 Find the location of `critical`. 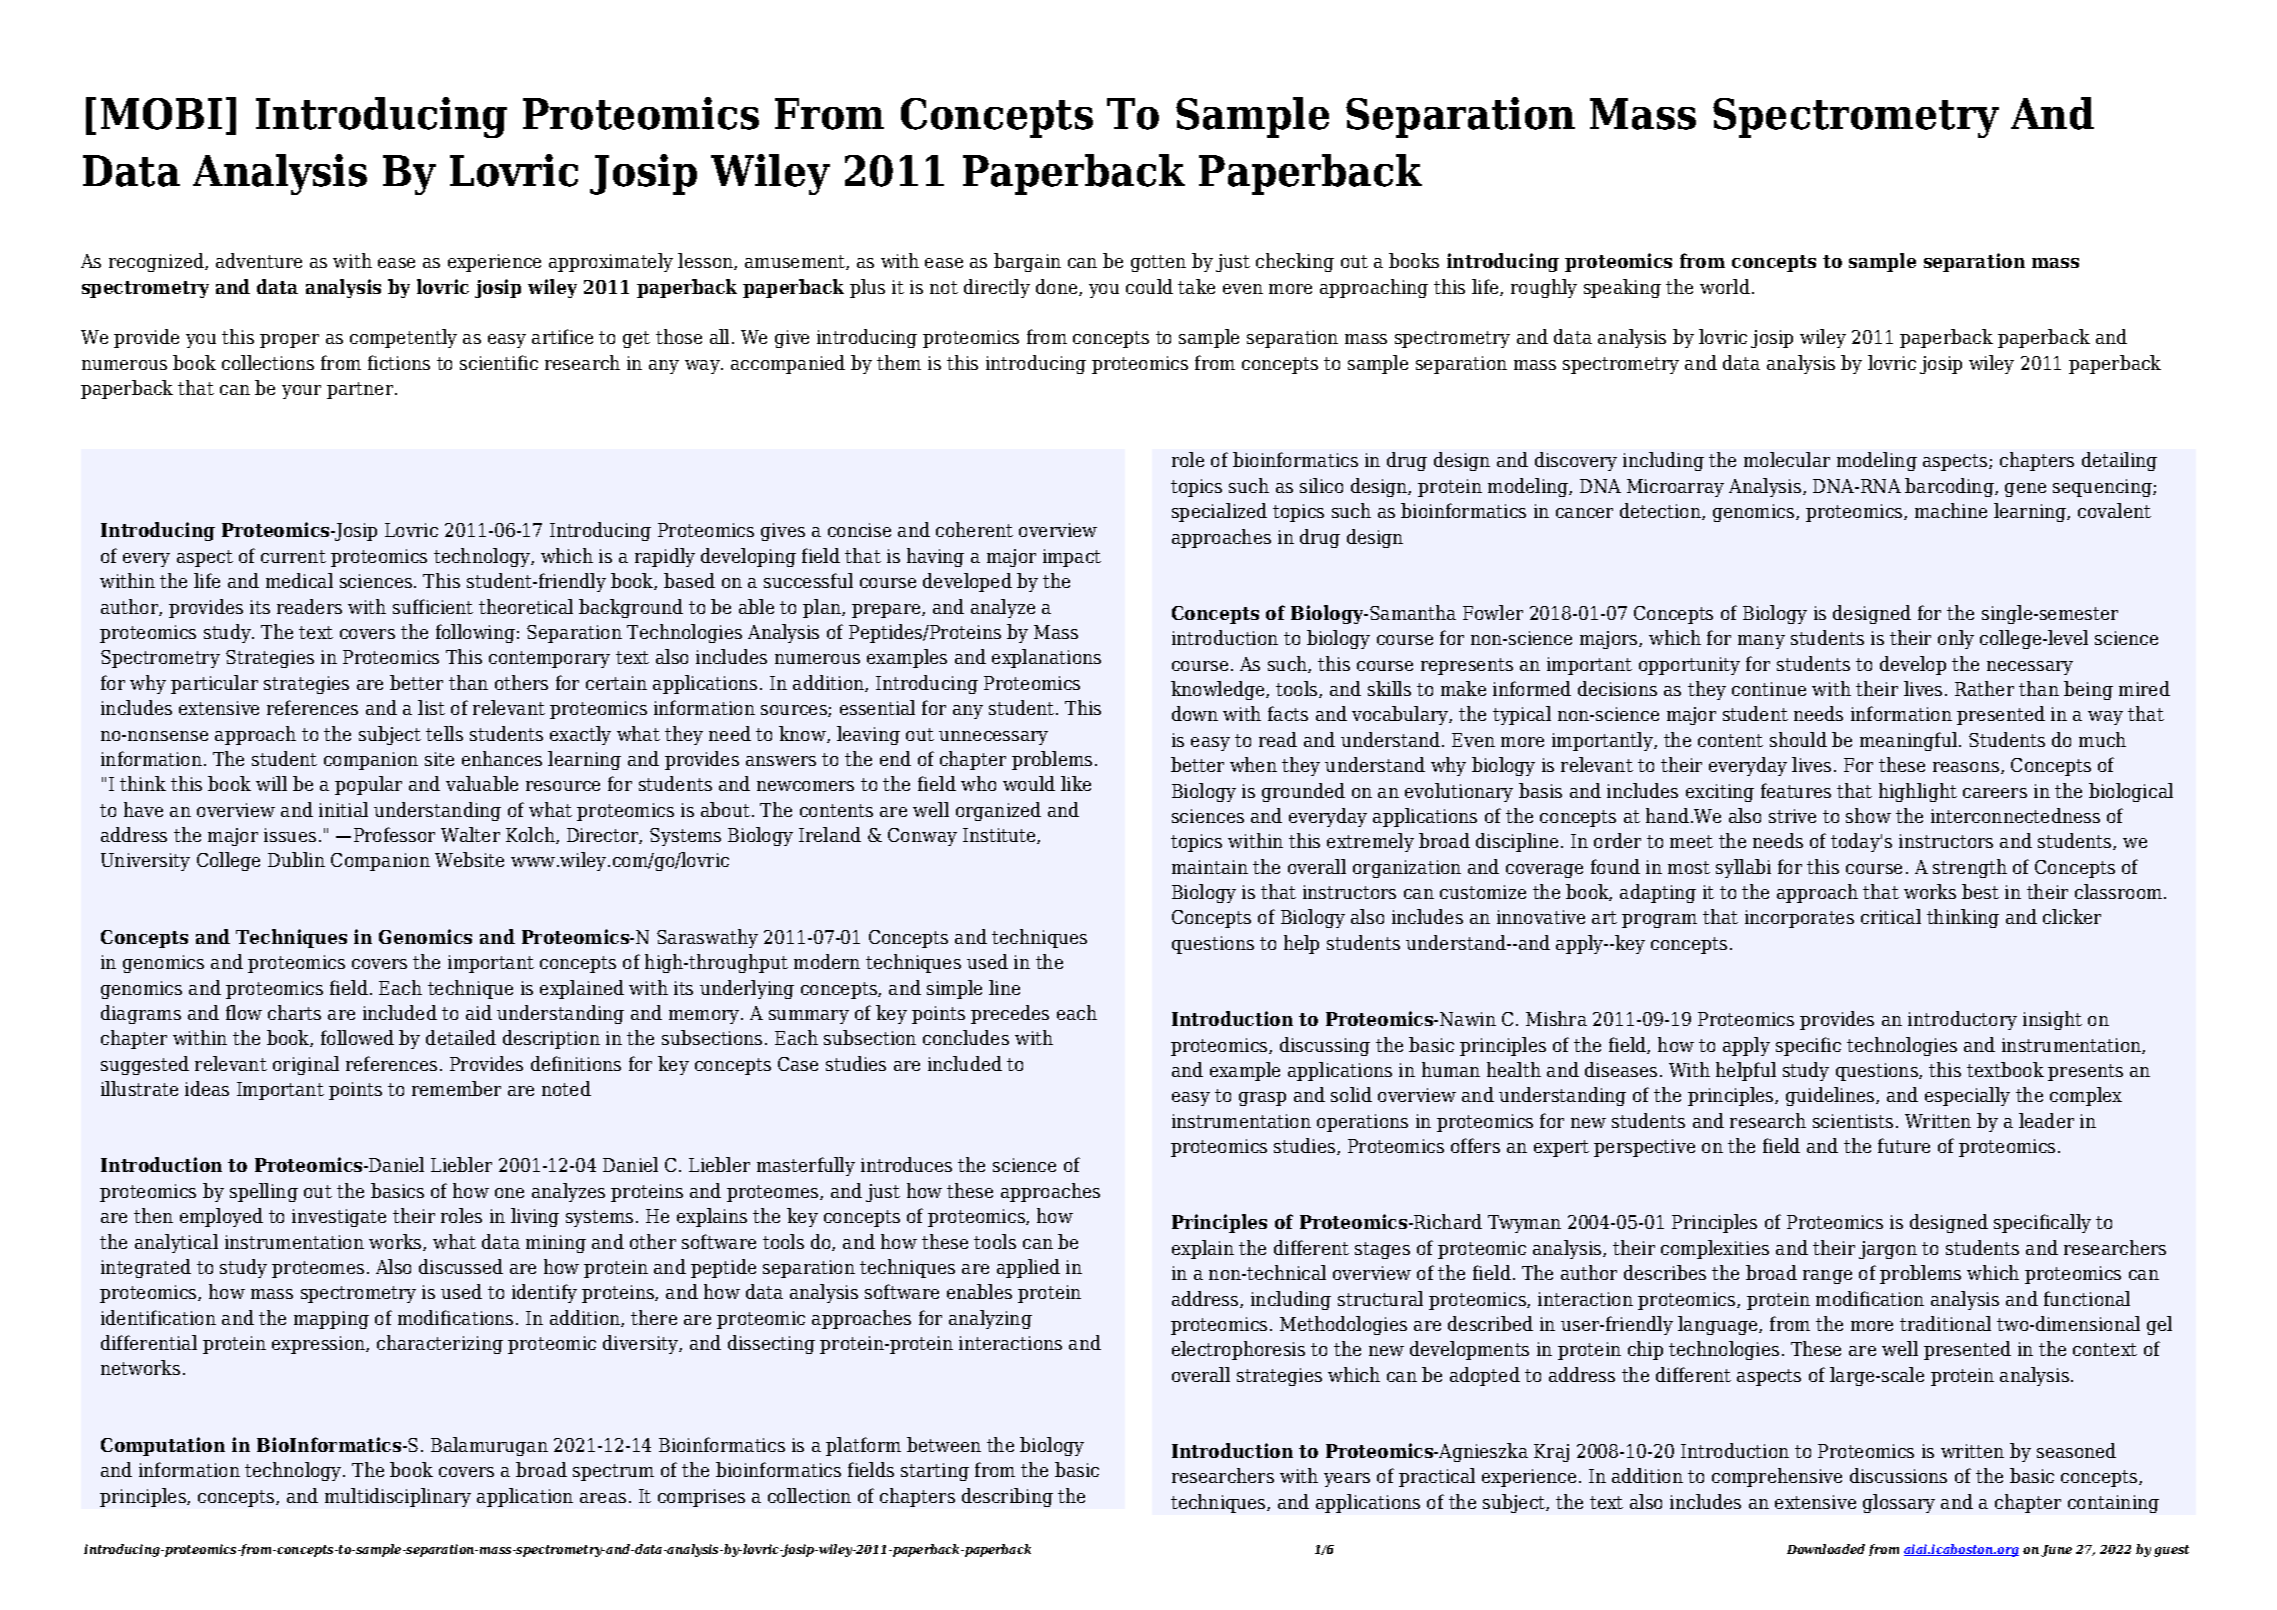

critical is located at coordinates (1891, 916).
